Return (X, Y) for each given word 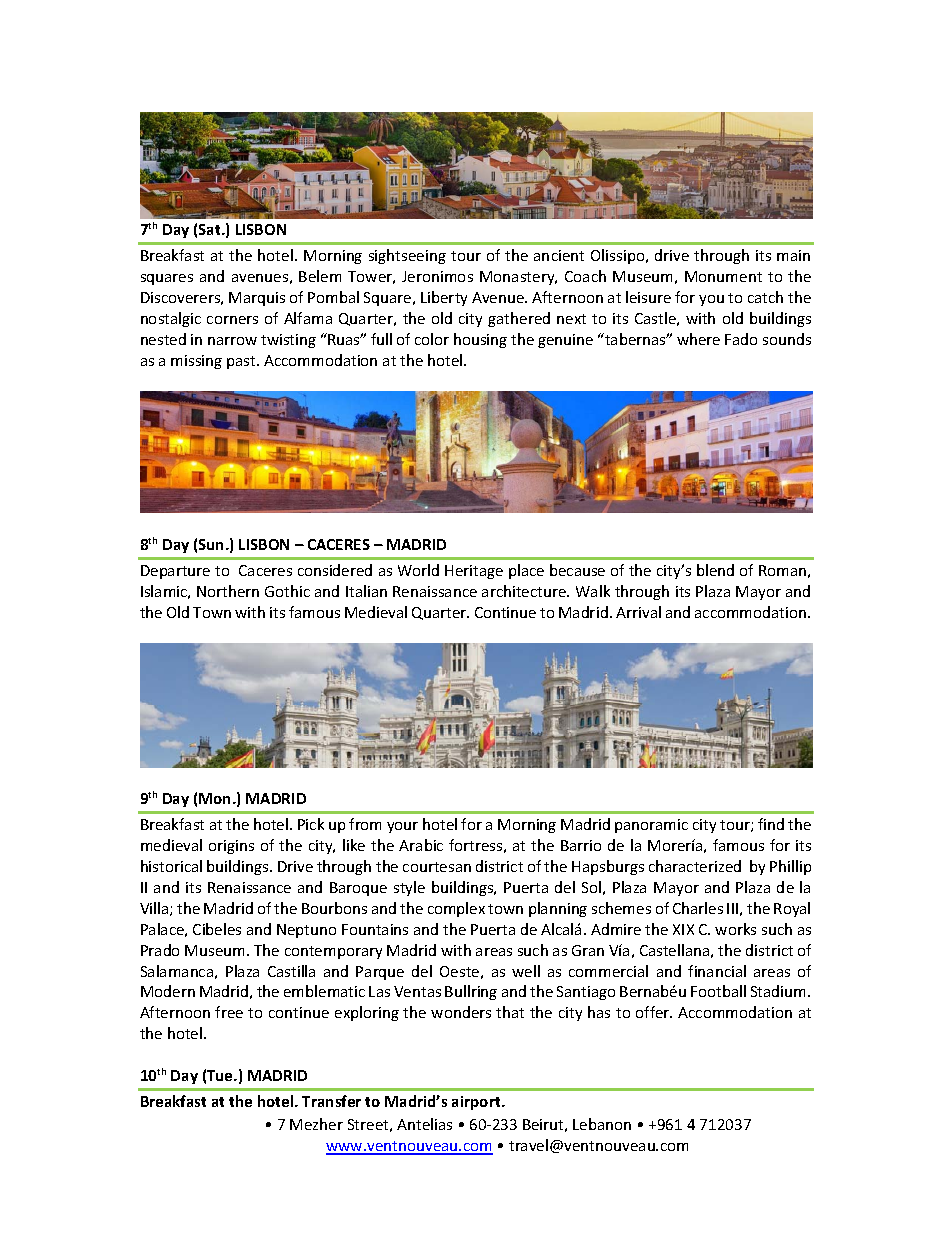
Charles (698, 908)
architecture (525, 591)
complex (456, 909)
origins (231, 847)
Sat (211, 229)
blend (715, 570)
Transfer (331, 1101)
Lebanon (602, 1124)
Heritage (474, 572)
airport (477, 1103)
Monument (723, 276)
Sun (213, 544)
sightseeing (407, 256)
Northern (228, 591)
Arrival (638, 612)
